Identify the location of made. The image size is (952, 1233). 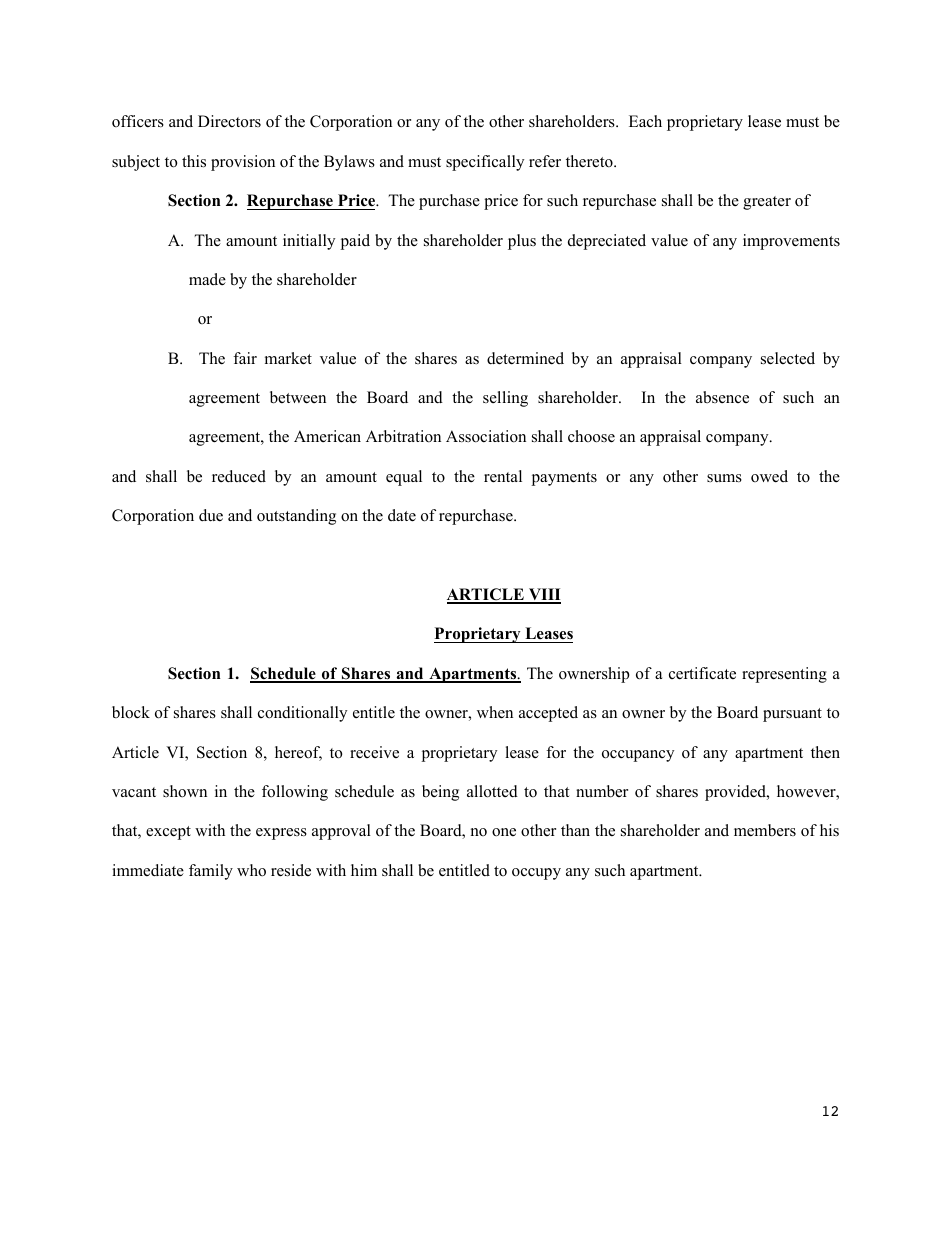
(207, 279).
